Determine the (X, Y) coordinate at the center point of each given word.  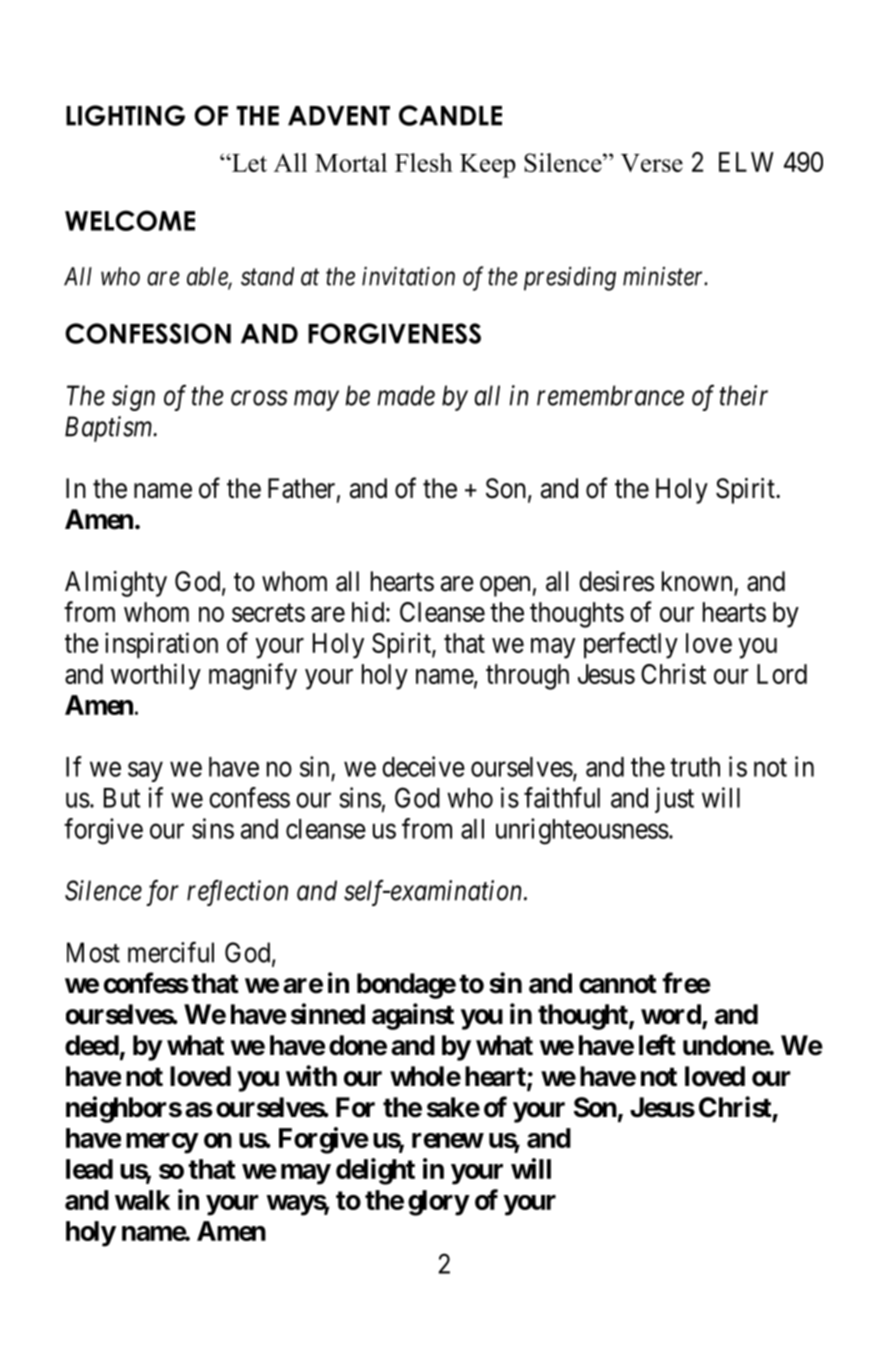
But (122, 798)
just (674, 800)
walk (142, 1200)
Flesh (424, 162)
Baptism (110, 429)
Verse (652, 163)
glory (438, 1203)
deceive (423, 766)
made (406, 395)
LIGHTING (125, 115)
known (698, 582)
